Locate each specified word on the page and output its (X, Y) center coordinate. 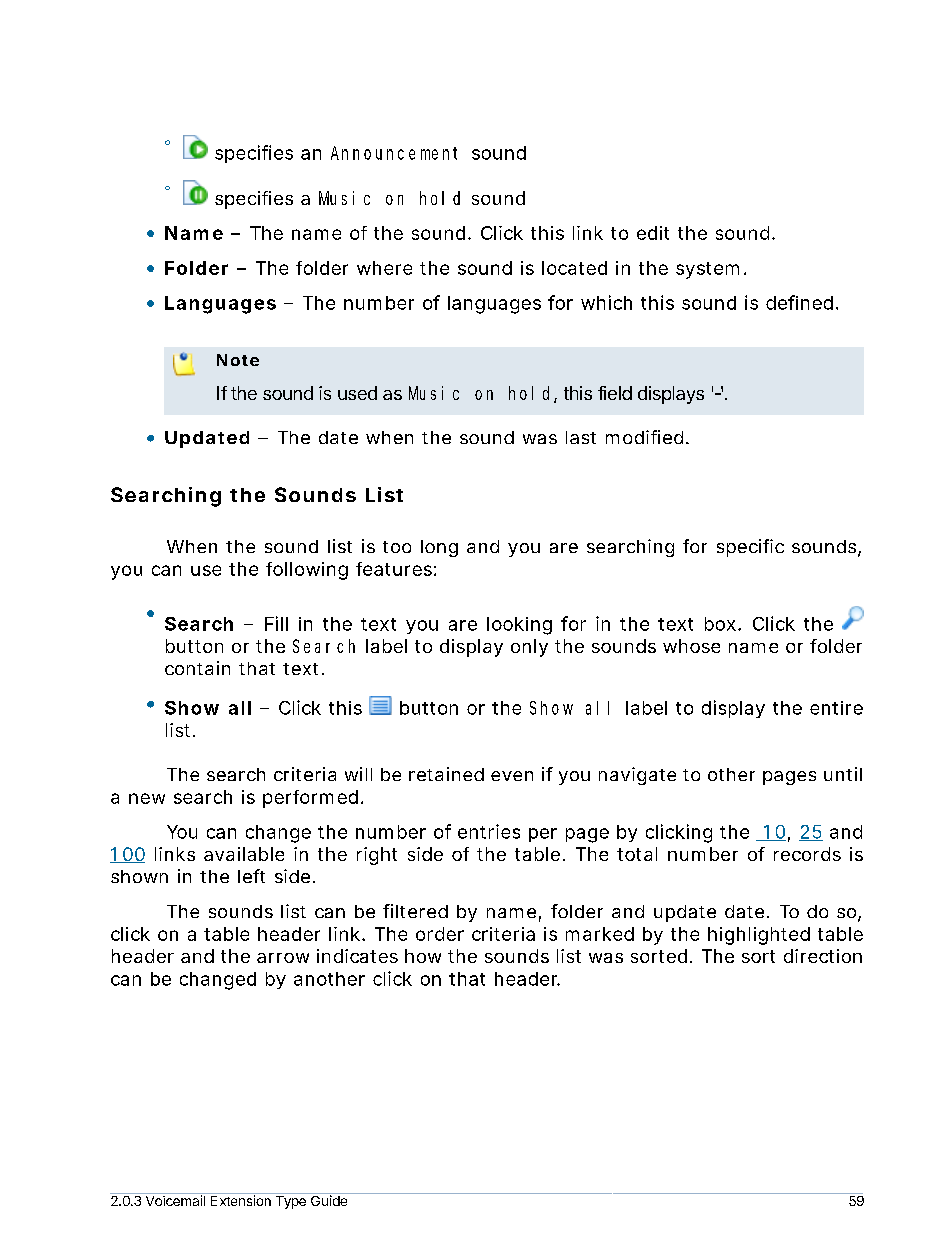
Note (238, 360)
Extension (241, 1200)
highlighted (759, 936)
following (307, 571)
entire (836, 708)
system (707, 270)
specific (750, 548)
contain (197, 668)
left (251, 876)
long (439, 548)
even (512, 776)
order (440, 934)
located (574, 268)
